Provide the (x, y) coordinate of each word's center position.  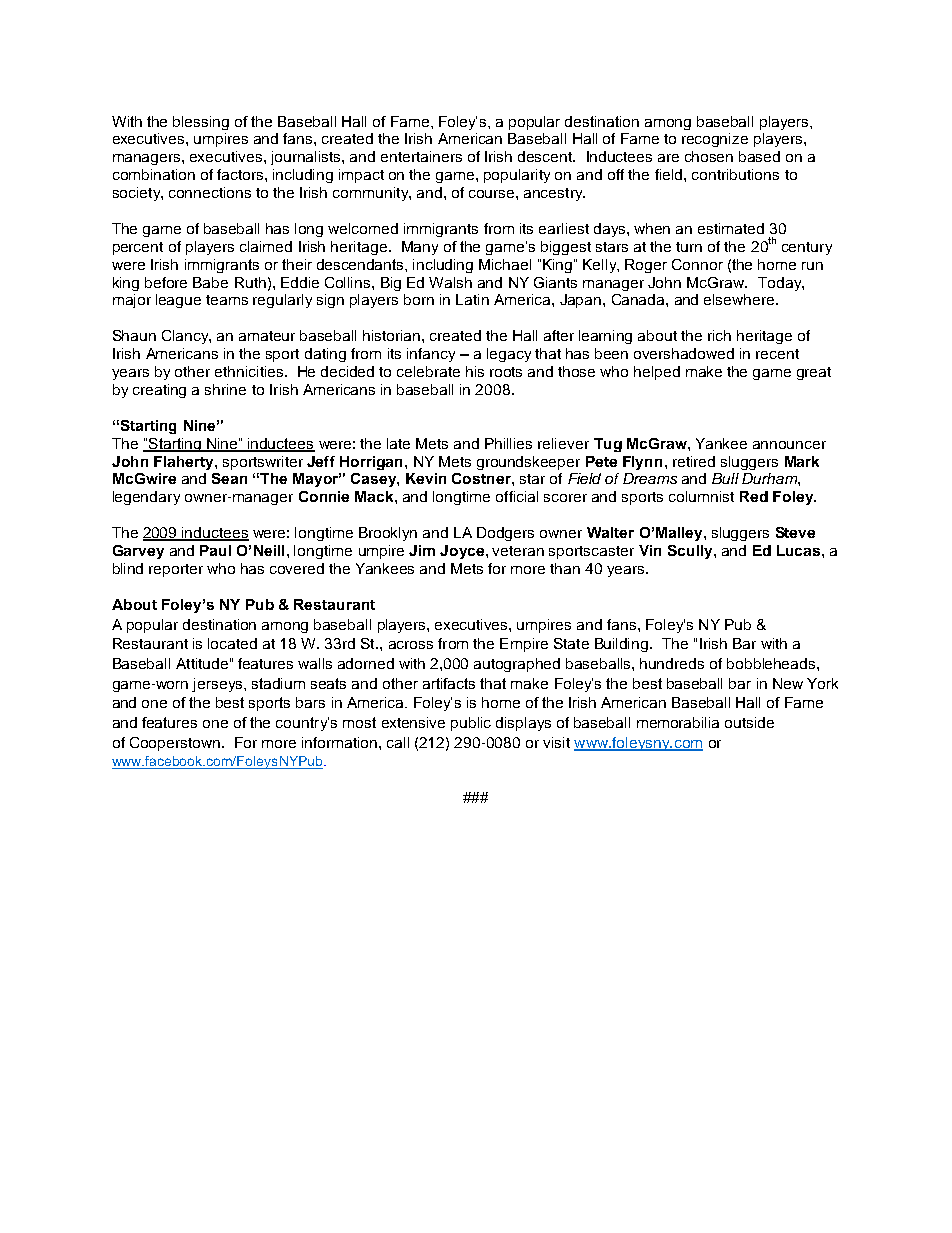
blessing (201, 123)
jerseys (218, 685)
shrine (225, 389)
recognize (715, 140)
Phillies (508, 443)
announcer (789, 445)
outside (749, 722)
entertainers (421, 156)
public (471, 724)
